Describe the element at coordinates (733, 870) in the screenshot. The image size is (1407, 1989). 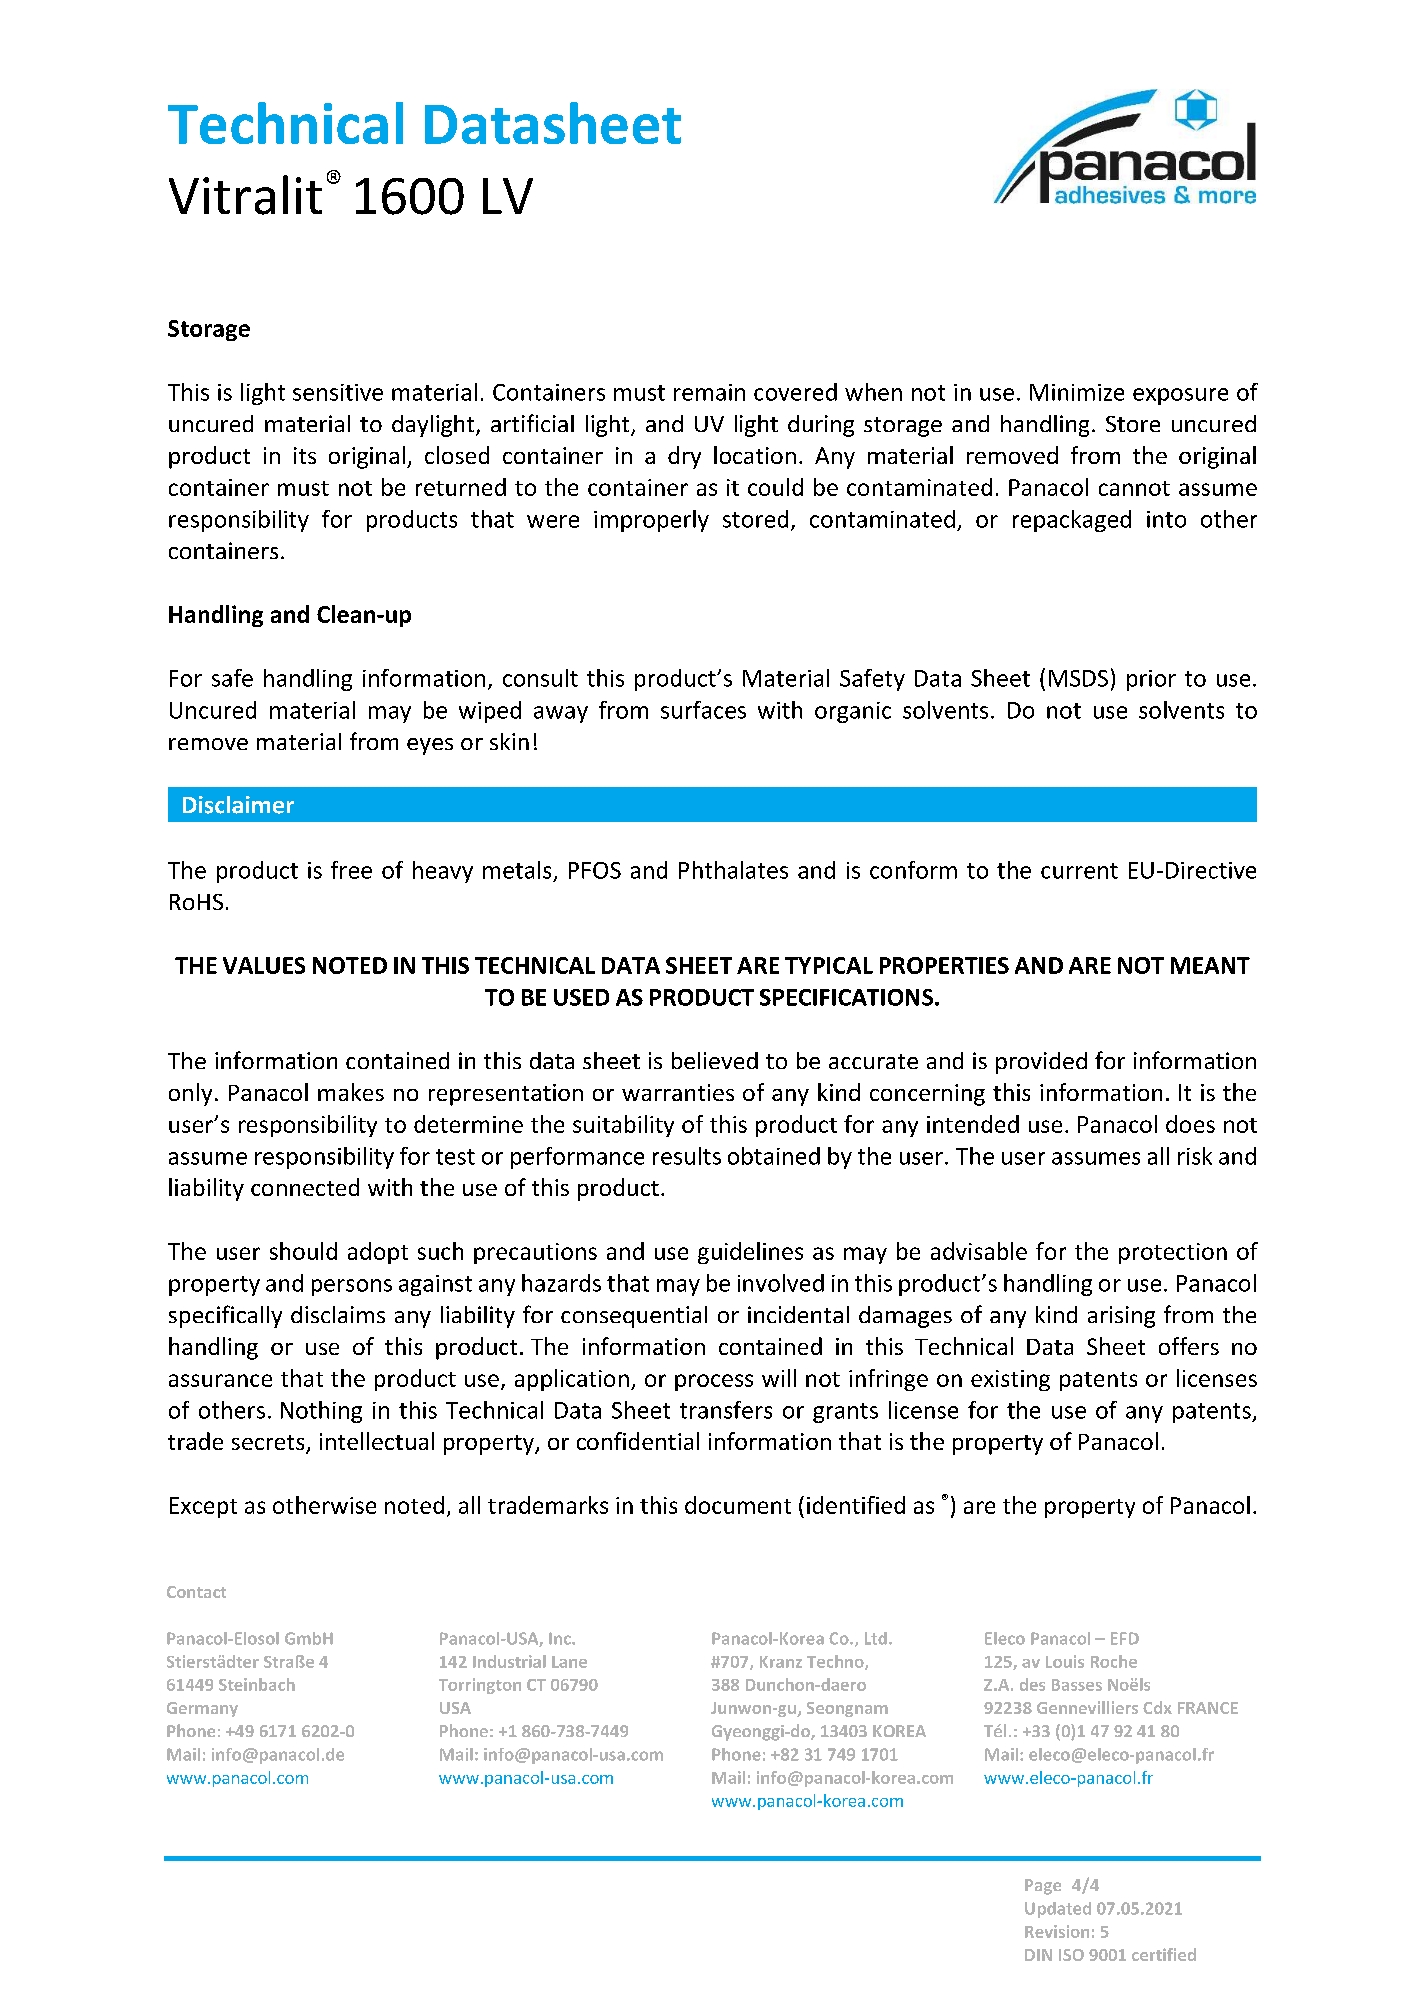
I see `Phthalates` at that location.
